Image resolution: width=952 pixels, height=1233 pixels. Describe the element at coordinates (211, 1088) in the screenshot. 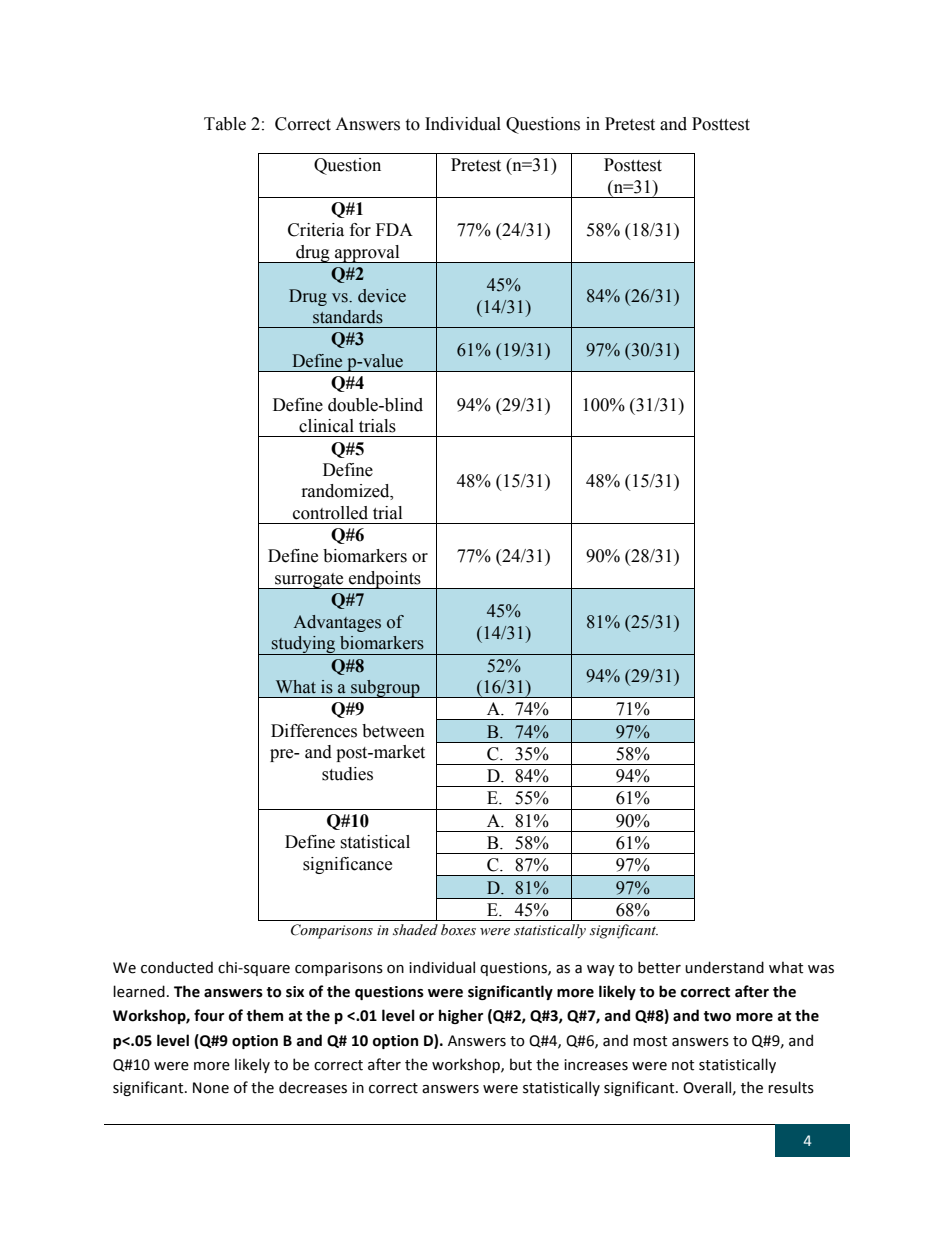

I see `None` at that location.
